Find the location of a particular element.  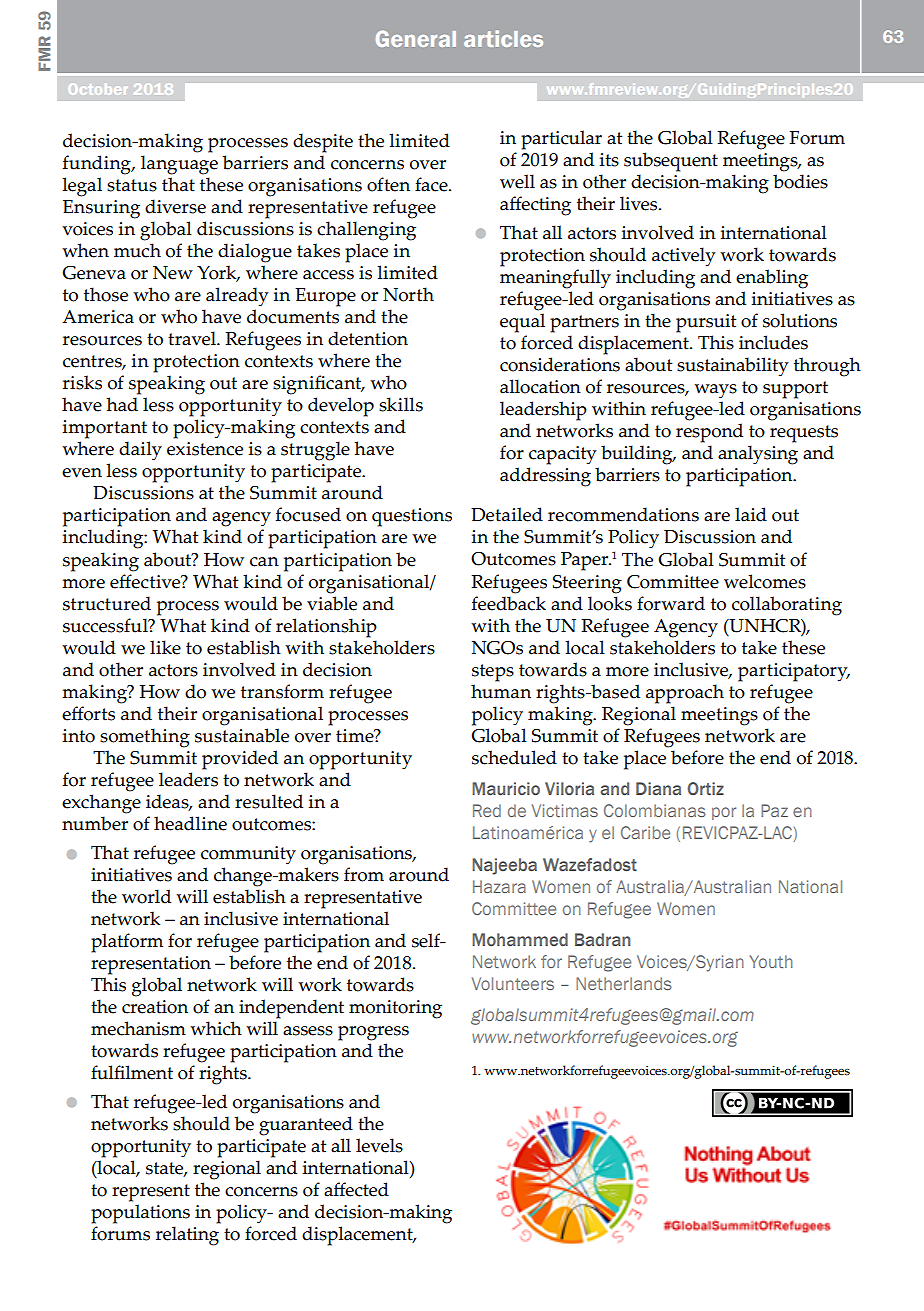

populations is located at coordinates (140, 1214).
